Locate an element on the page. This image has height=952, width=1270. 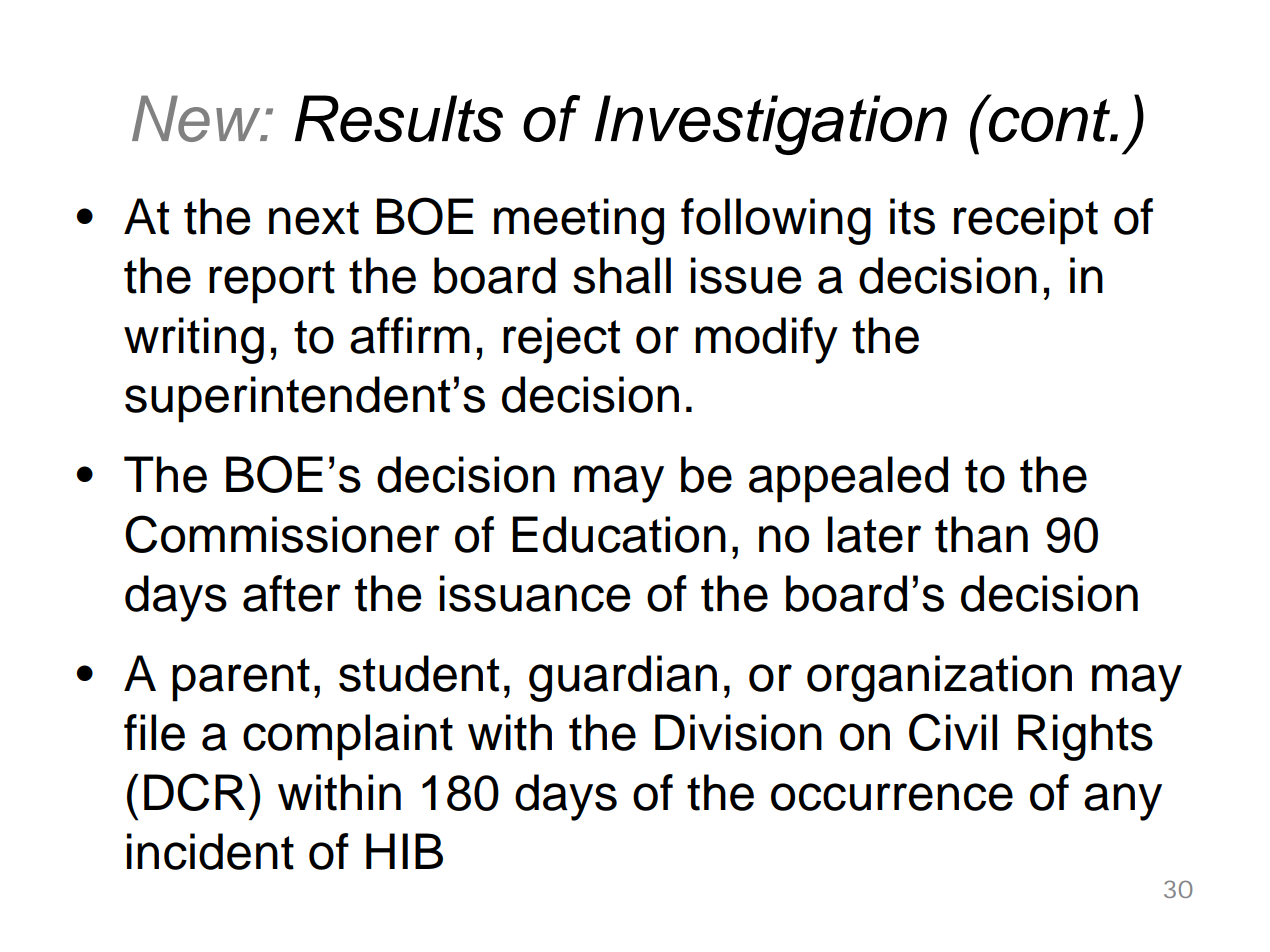
Commissioner is located at coordinates (282, 534).
